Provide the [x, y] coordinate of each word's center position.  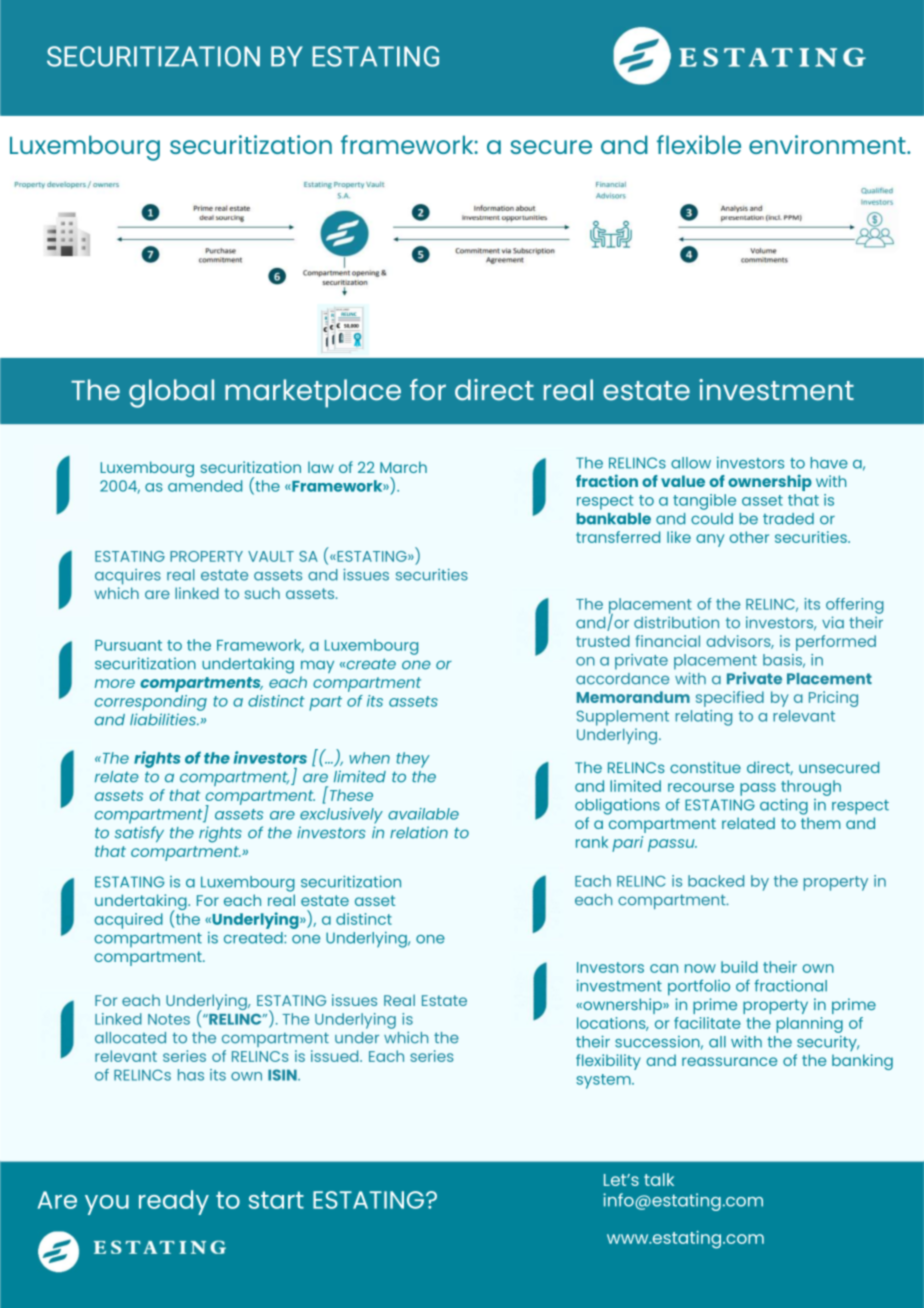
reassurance [729, 1061]
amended [205, 486]
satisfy [139, 834]
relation [419, 832]
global [171, 393]
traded [788, 519]
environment [828, 144]
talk [659, 1179]
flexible [699, 144]
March [403, 467]
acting [784, 806]
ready [174, 1202]
